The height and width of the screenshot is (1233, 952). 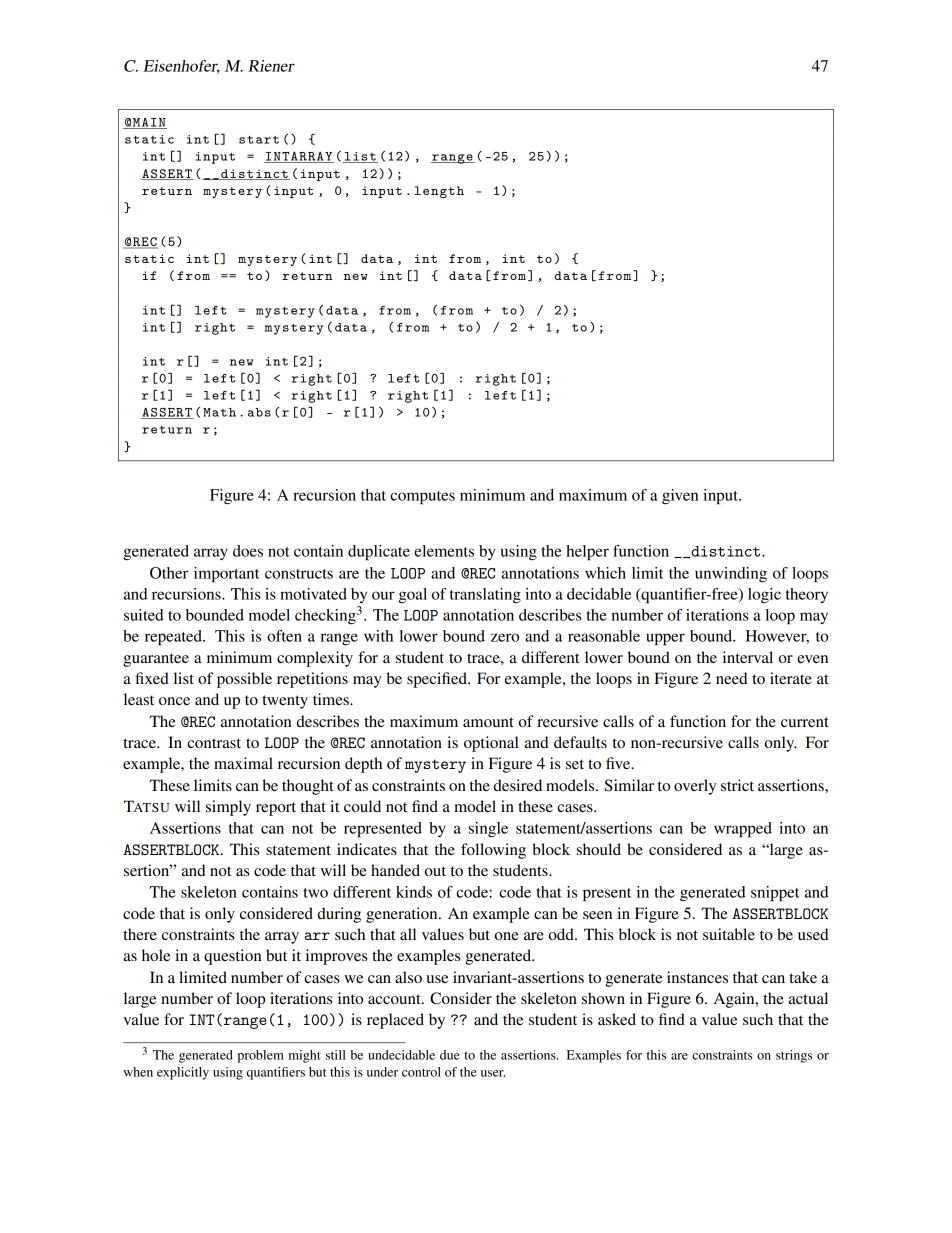 What do you see at coordinates (680, 497) in the screenshot?
I see `given` at bounding box center [680, 497].
